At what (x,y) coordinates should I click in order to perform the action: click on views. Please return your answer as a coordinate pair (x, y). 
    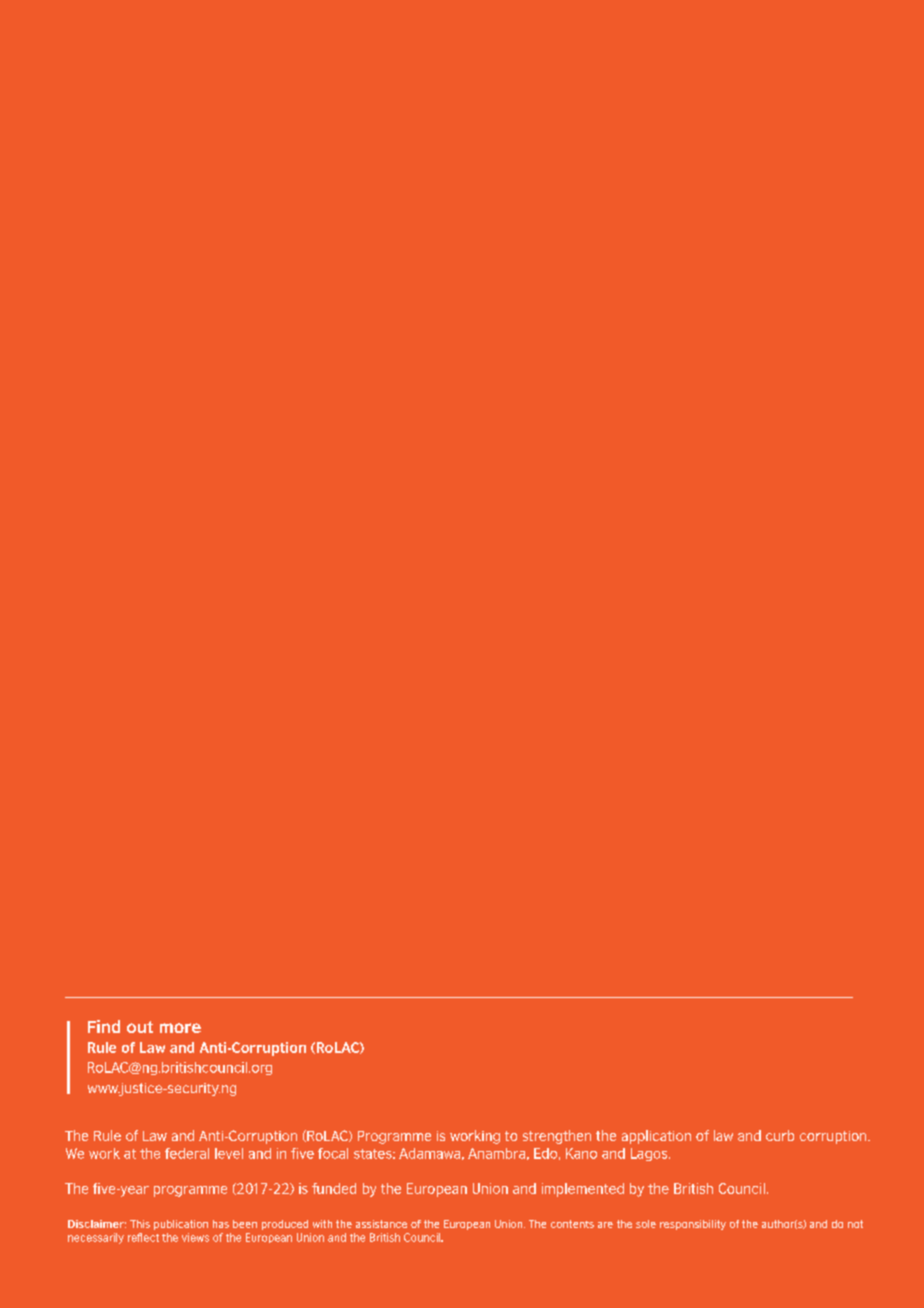
    Looking at the image, I should click on (195, 1237).
